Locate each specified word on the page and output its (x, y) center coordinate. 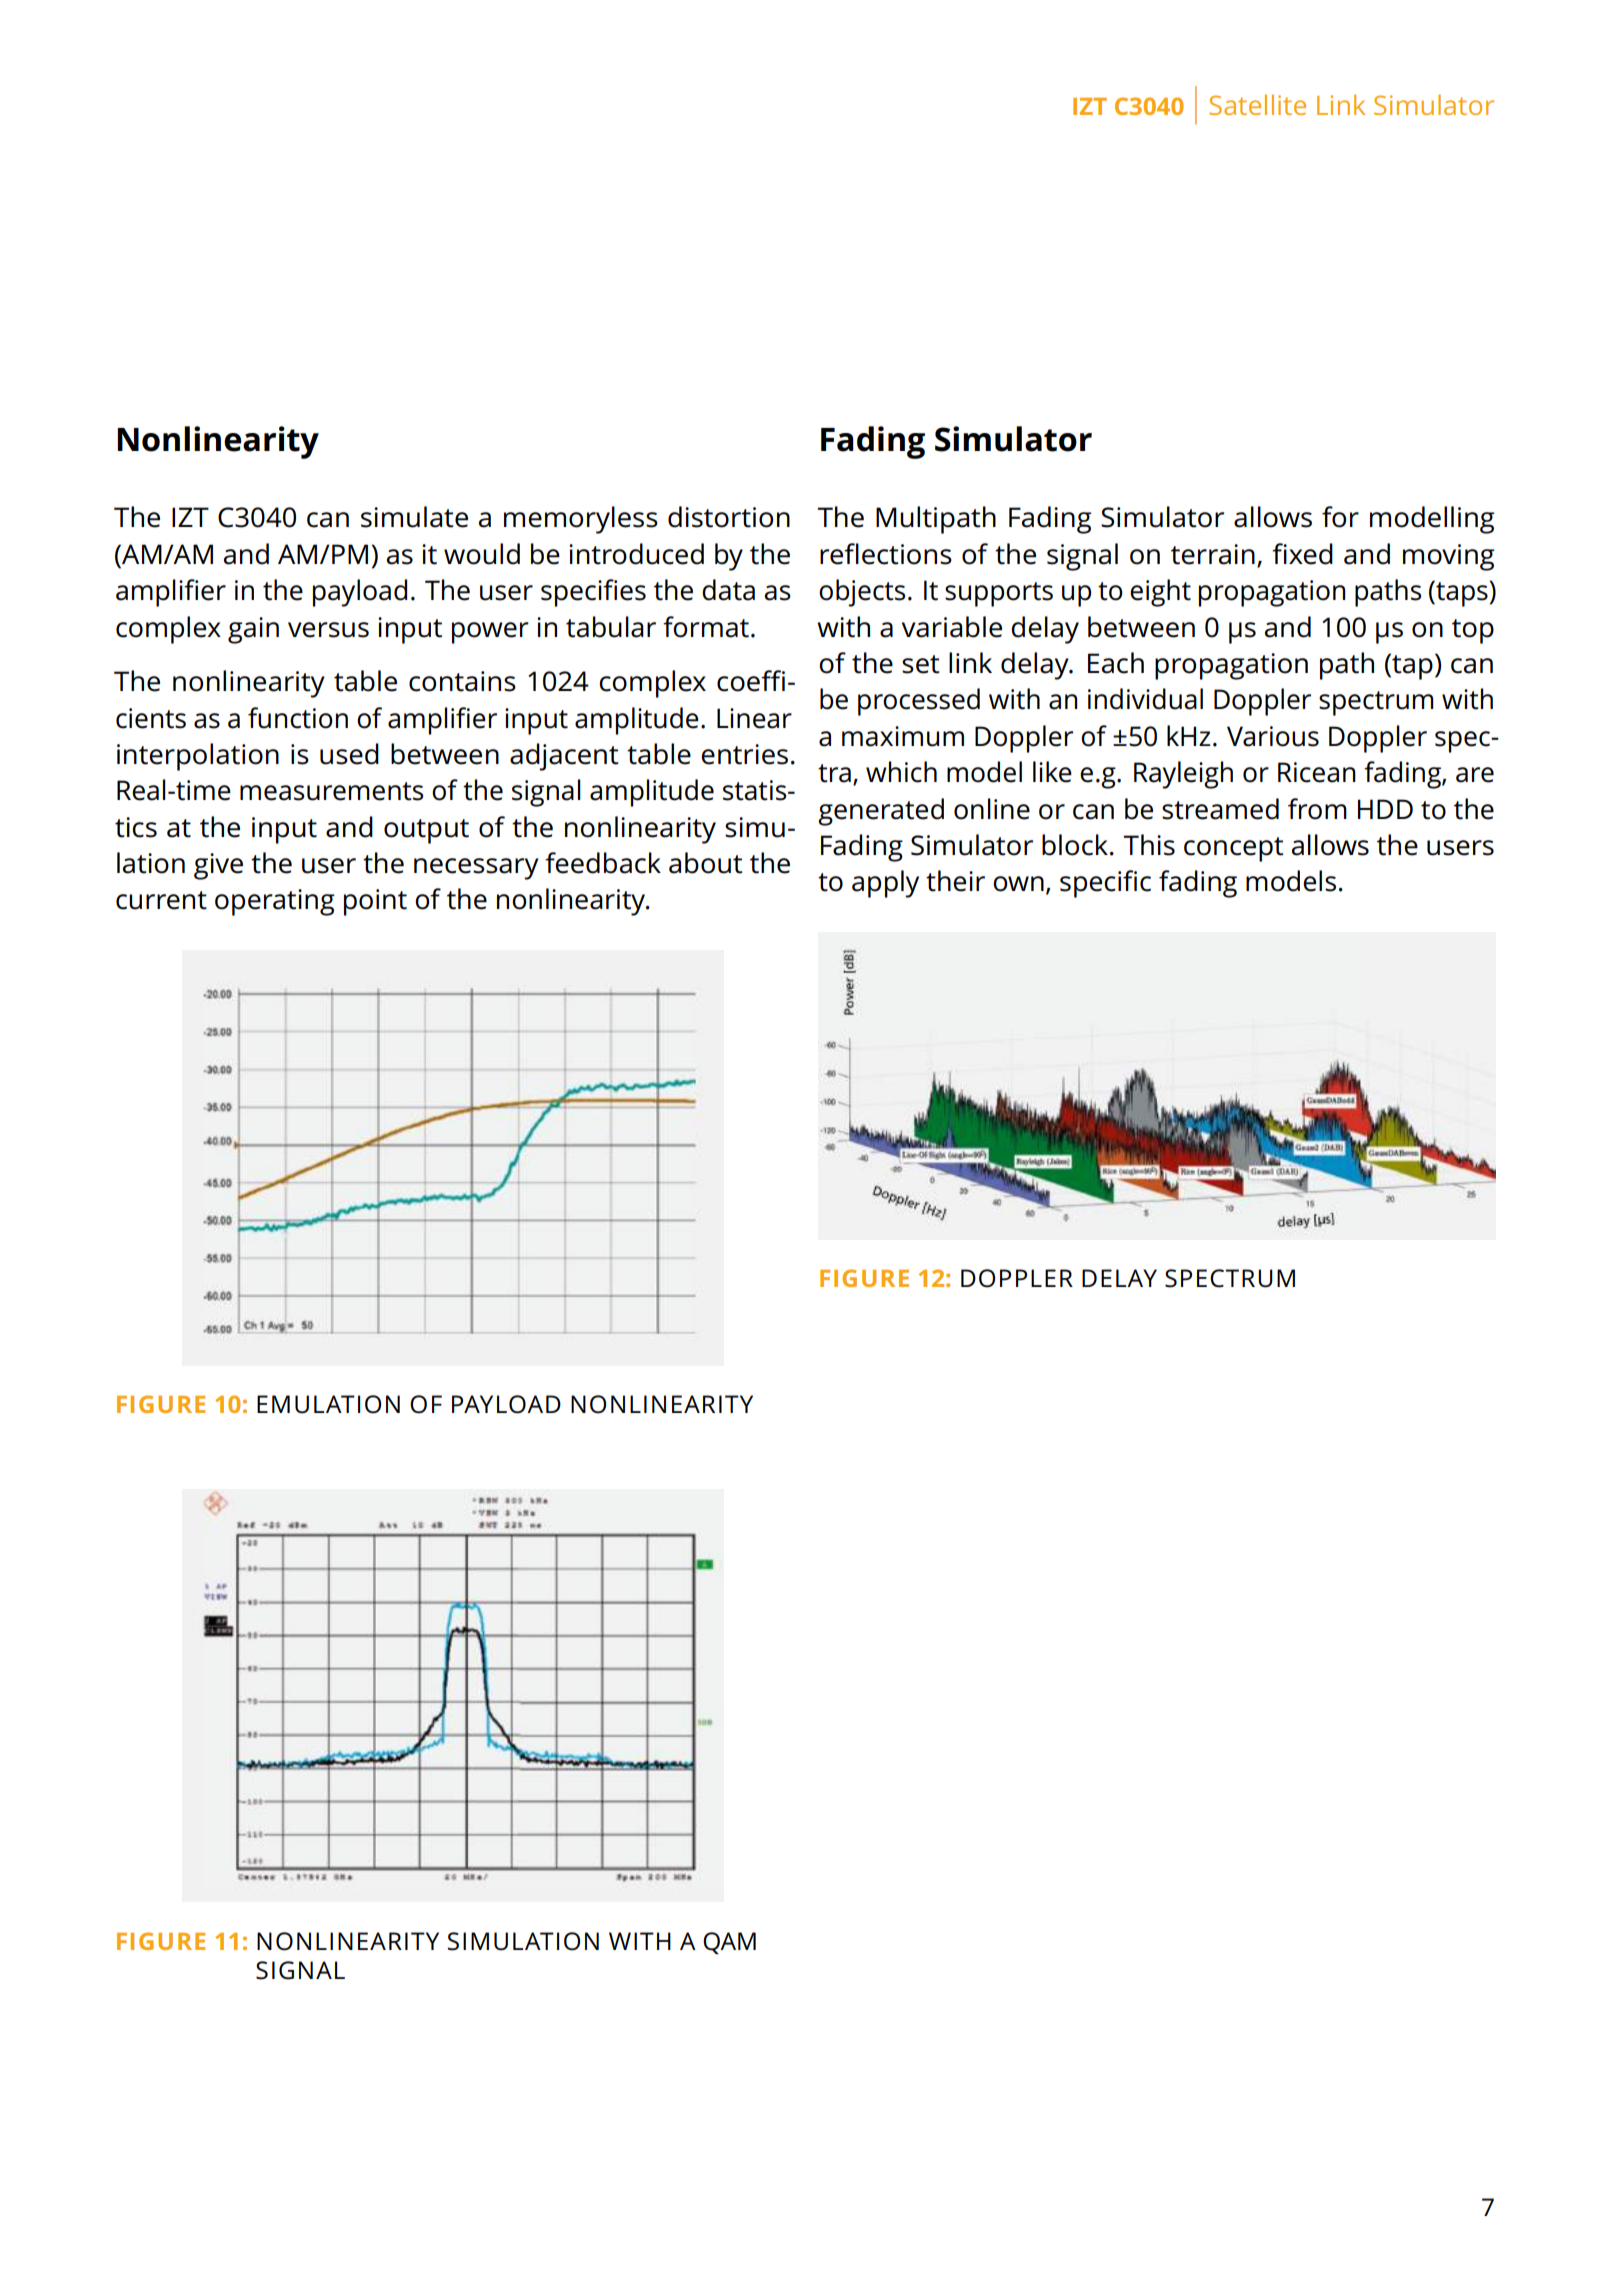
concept (1233, 849)
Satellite (1257, 104)
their (955, 881)
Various (1273, 736)
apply (885, 884)
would (482, 554)
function (298, 718)
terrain (1213, 554)
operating (275, 902)
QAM (729, 1943)
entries (744, 754)
